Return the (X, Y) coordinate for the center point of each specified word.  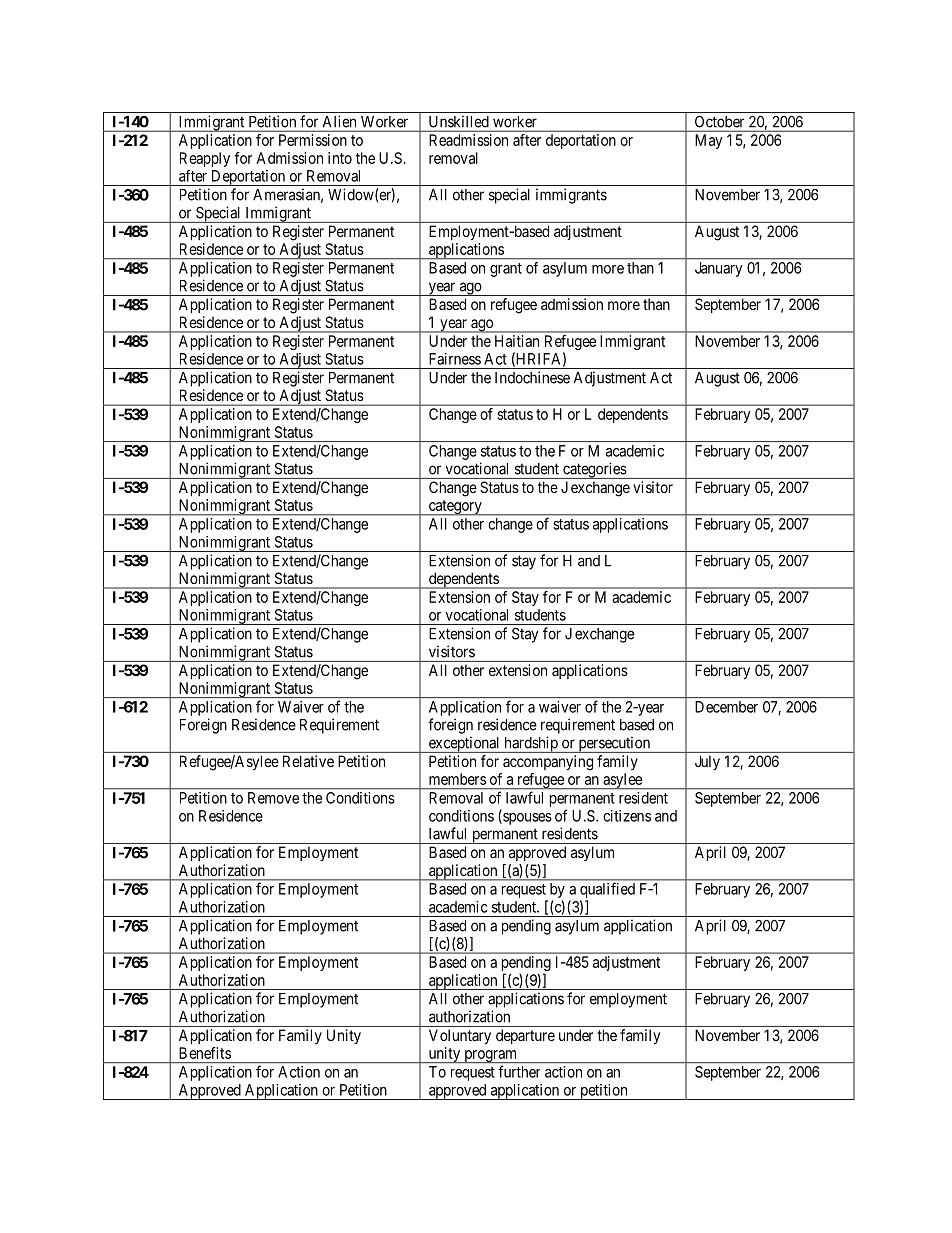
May (709, 141)
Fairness (455, 359)
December (726, 707)
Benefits (205, 1053)
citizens (627, 816)
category (455, 508)
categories (594, 470)
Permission (313, 140)
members (457, 779)
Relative (308, 761)
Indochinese (532, 377)
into (340, 158)
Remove (273, 798)
